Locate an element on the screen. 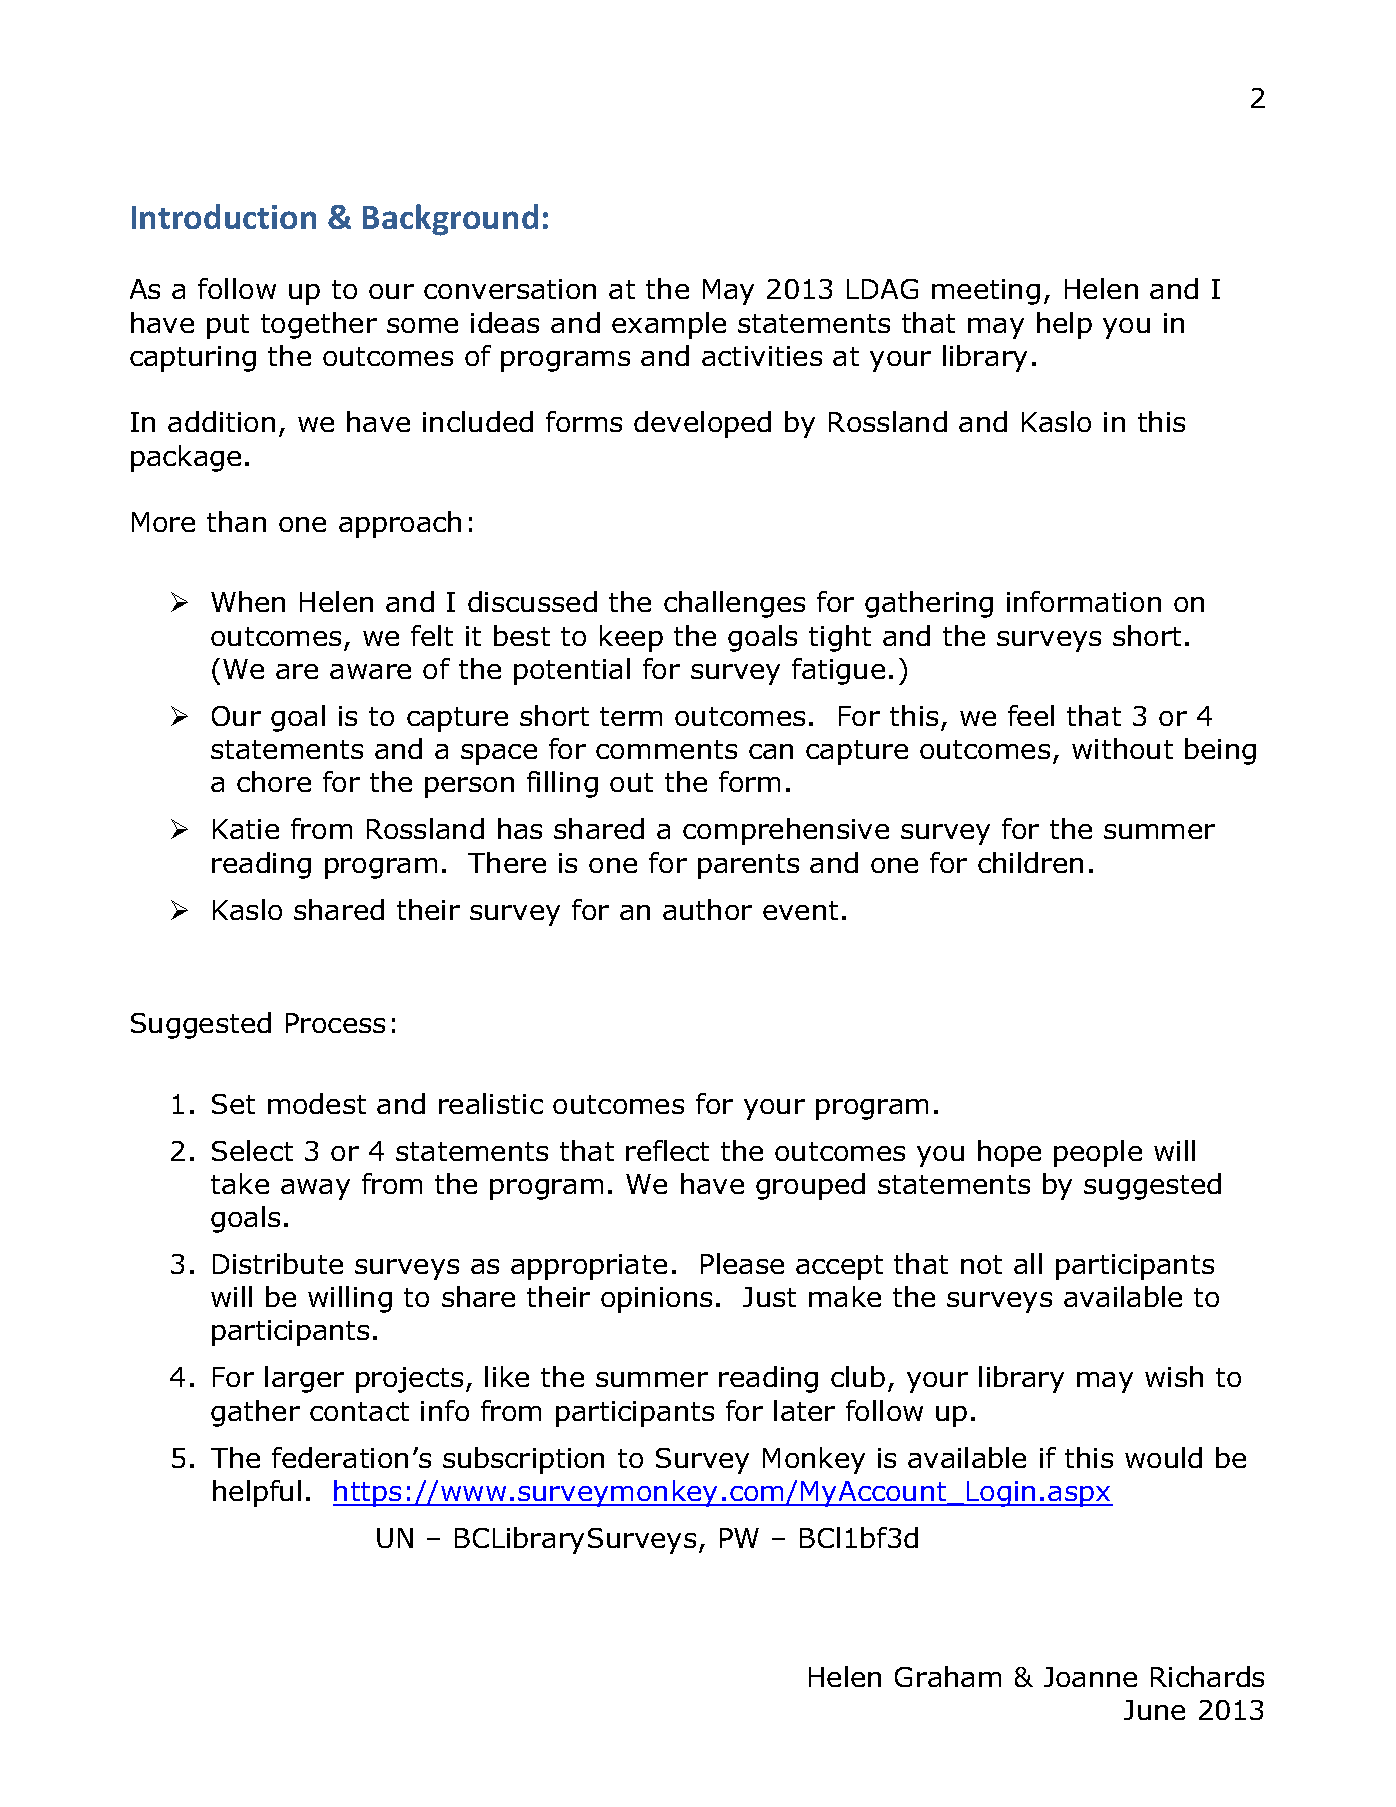 This screenshot has height=1807, width=1396. example is located at coordinates (669, 325).
